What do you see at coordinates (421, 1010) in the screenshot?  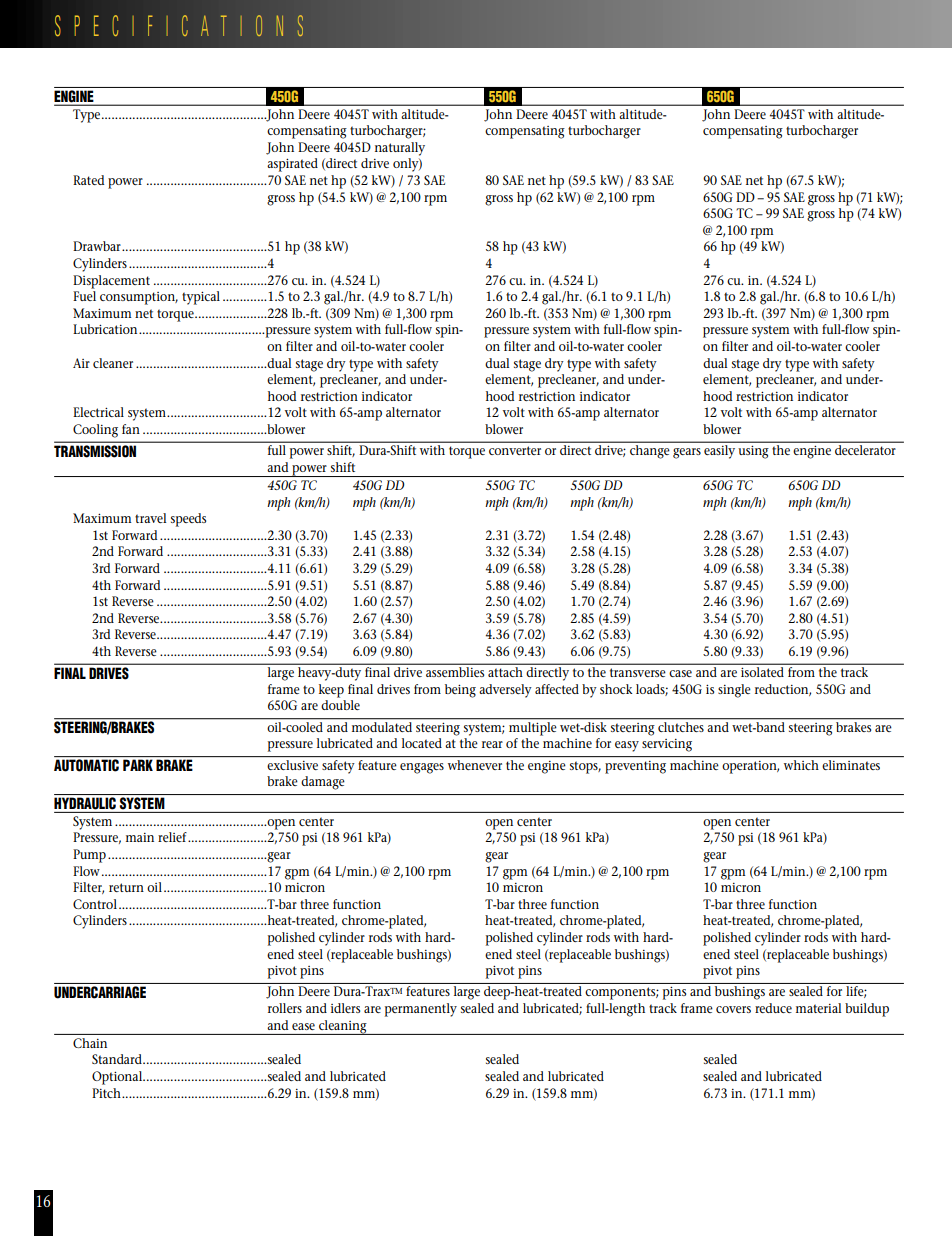 I see `permanently` at bounding box center [421, 1010].
